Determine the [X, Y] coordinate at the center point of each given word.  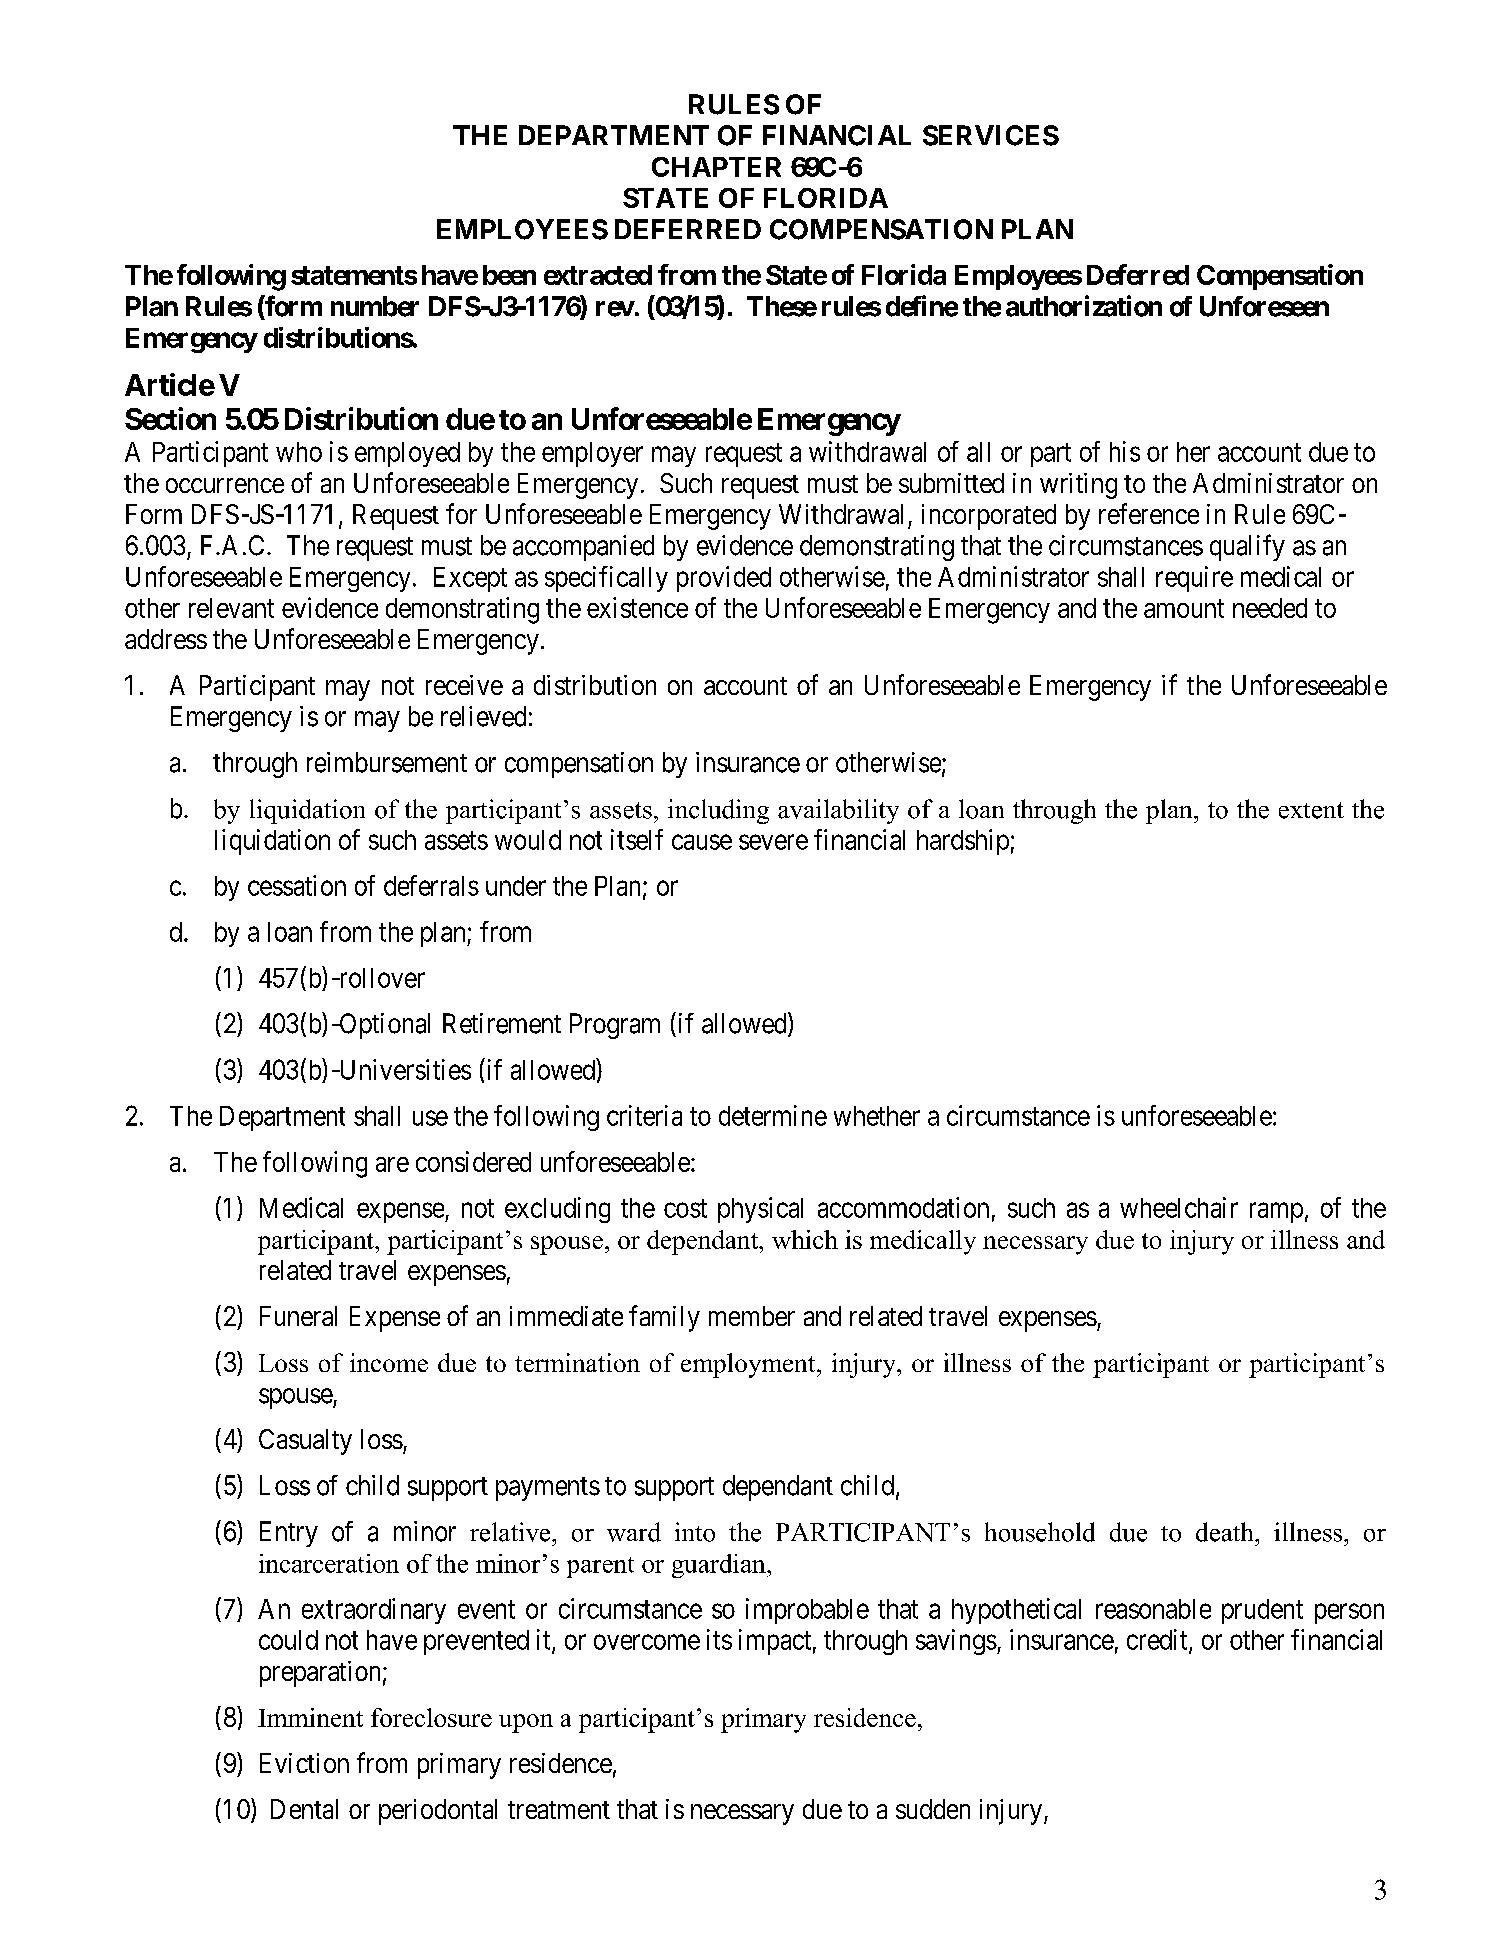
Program [615, 1026]
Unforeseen [1264, 306]
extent [1311, 810]
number [375, 306]
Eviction [304, 1763]
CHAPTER [716, 167]
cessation [297, 885]
